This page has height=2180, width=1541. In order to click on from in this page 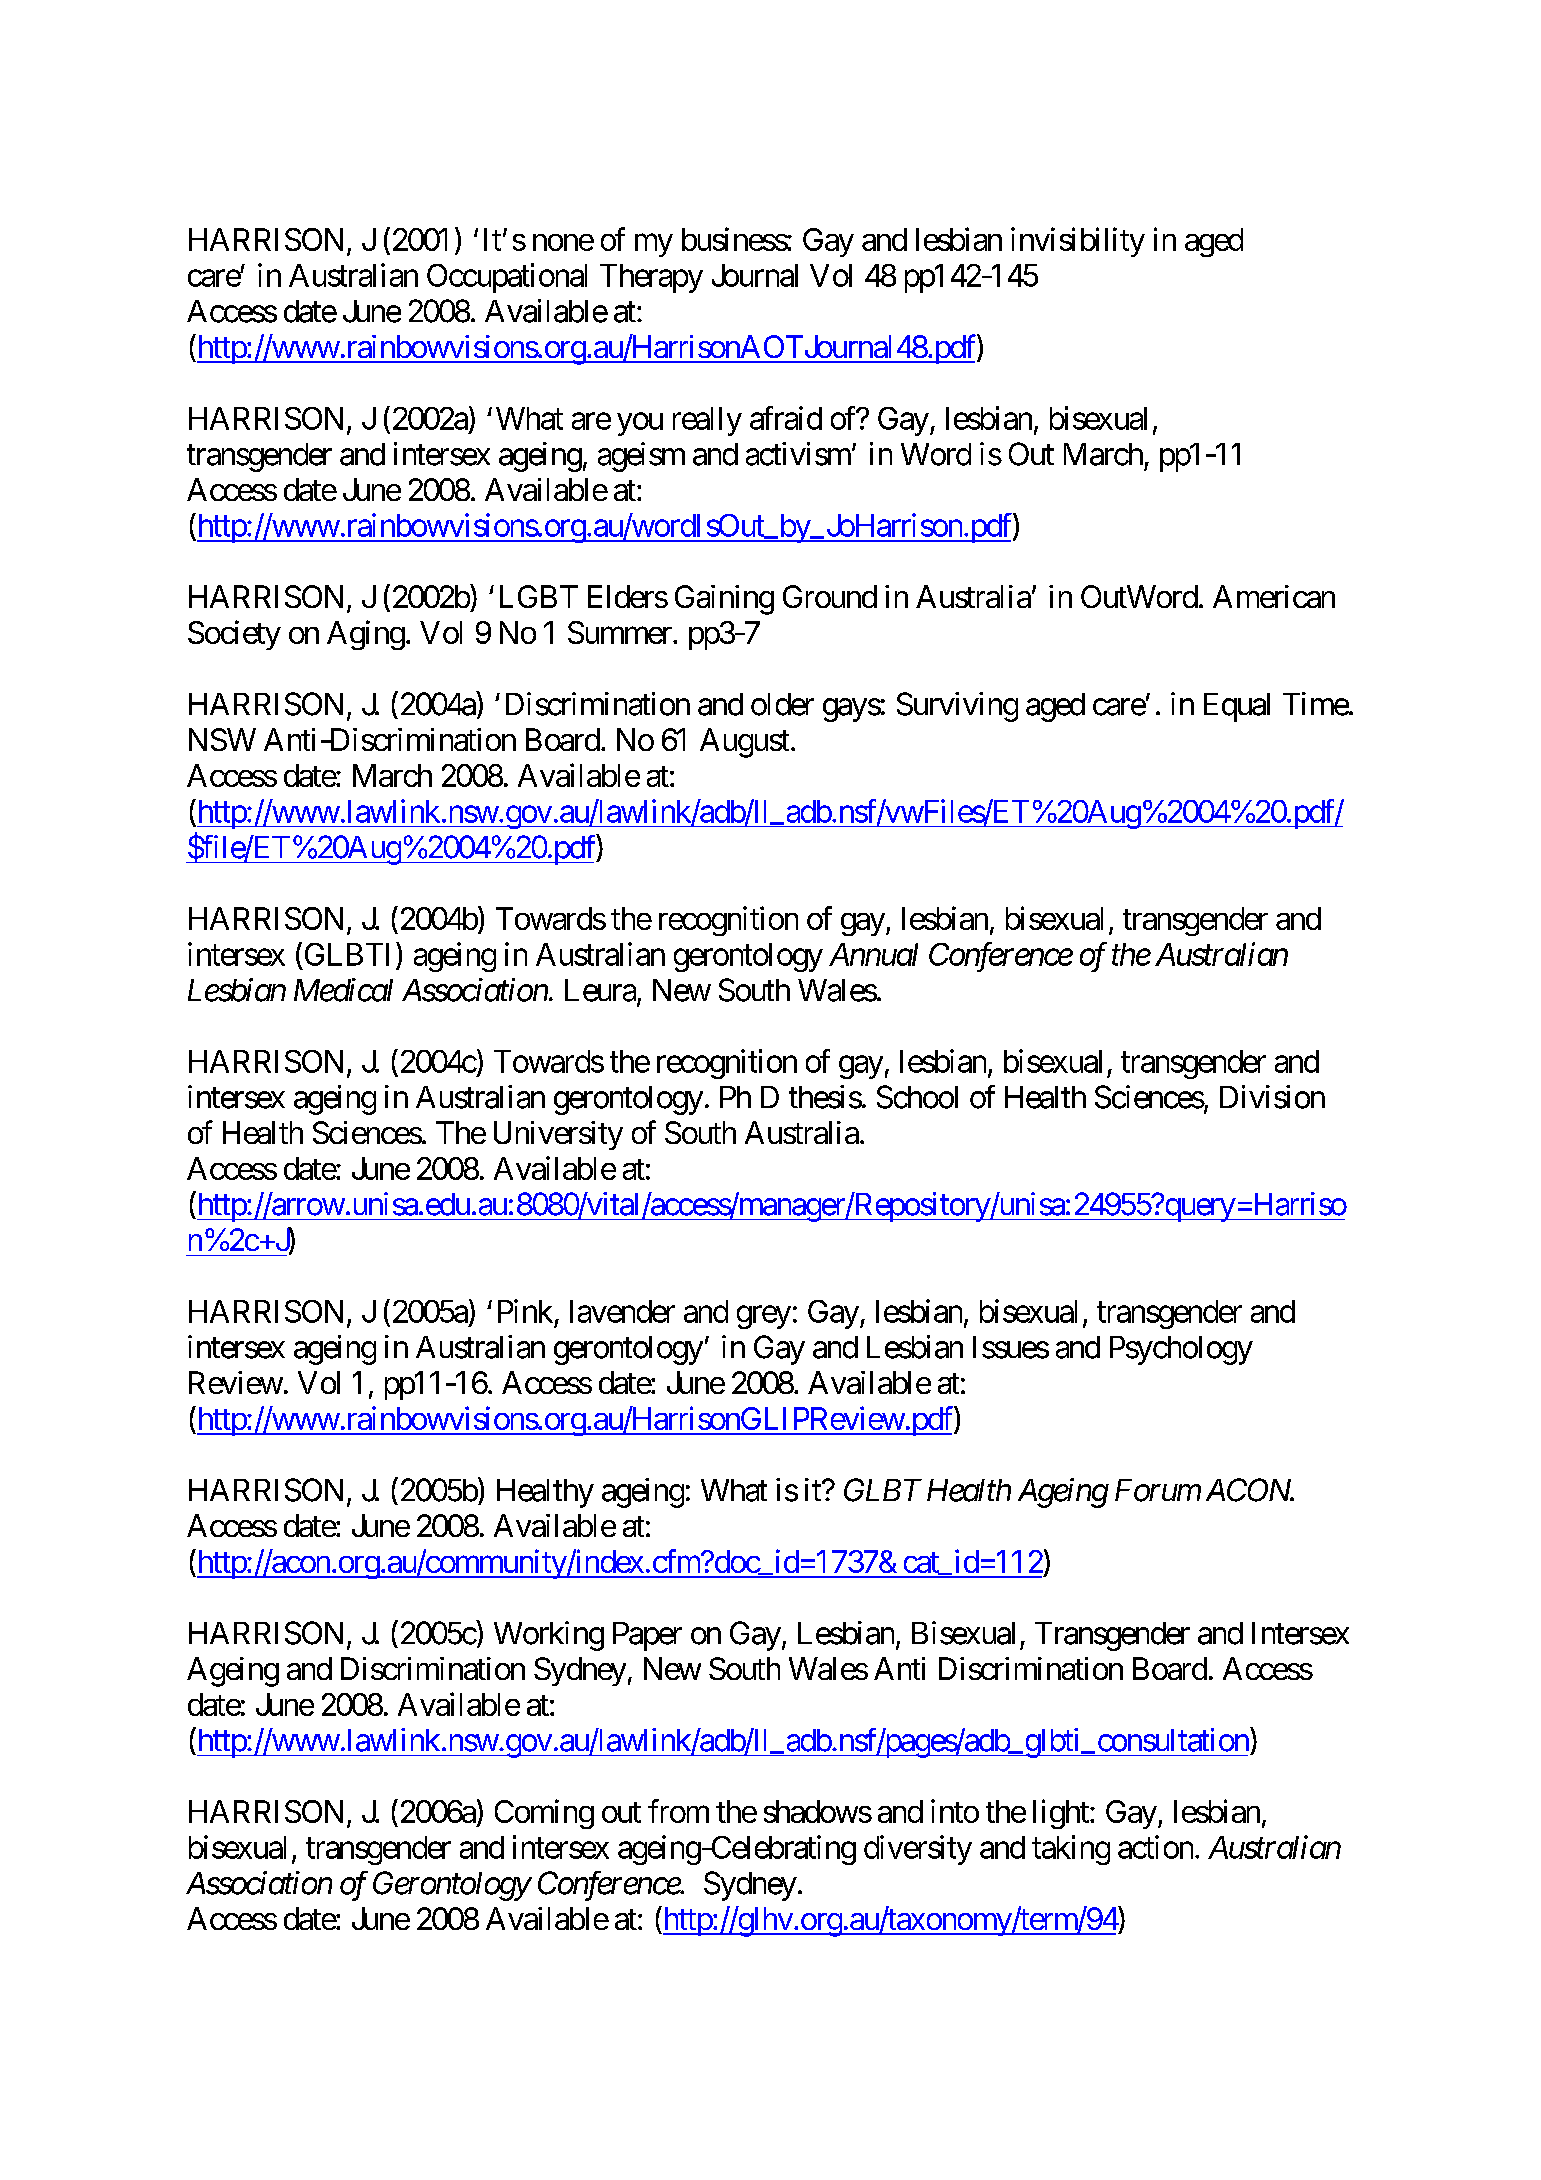, I will do `click(678, 1811)`.
